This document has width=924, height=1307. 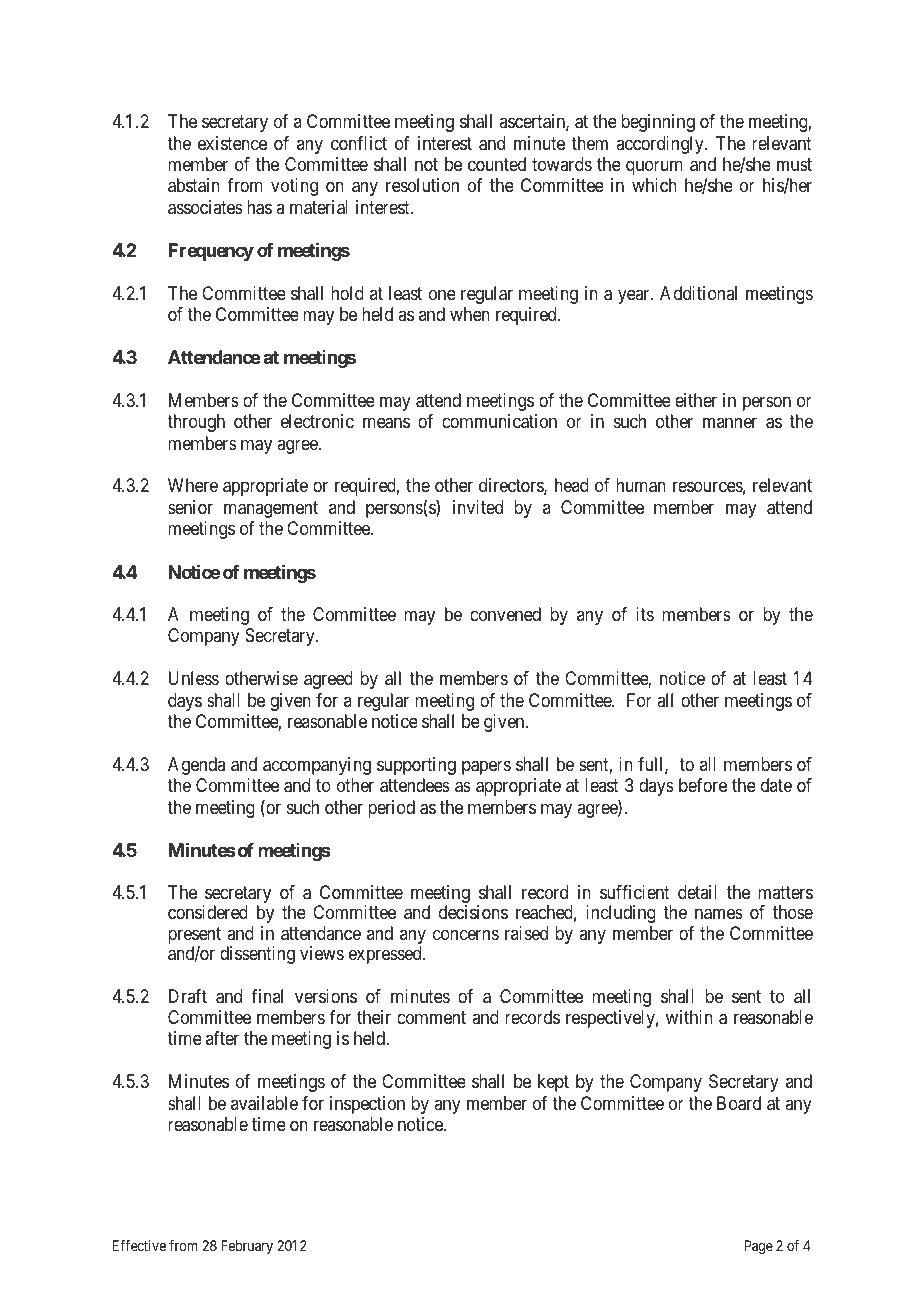 I want to click on existence, so click(x=232, y=143).
